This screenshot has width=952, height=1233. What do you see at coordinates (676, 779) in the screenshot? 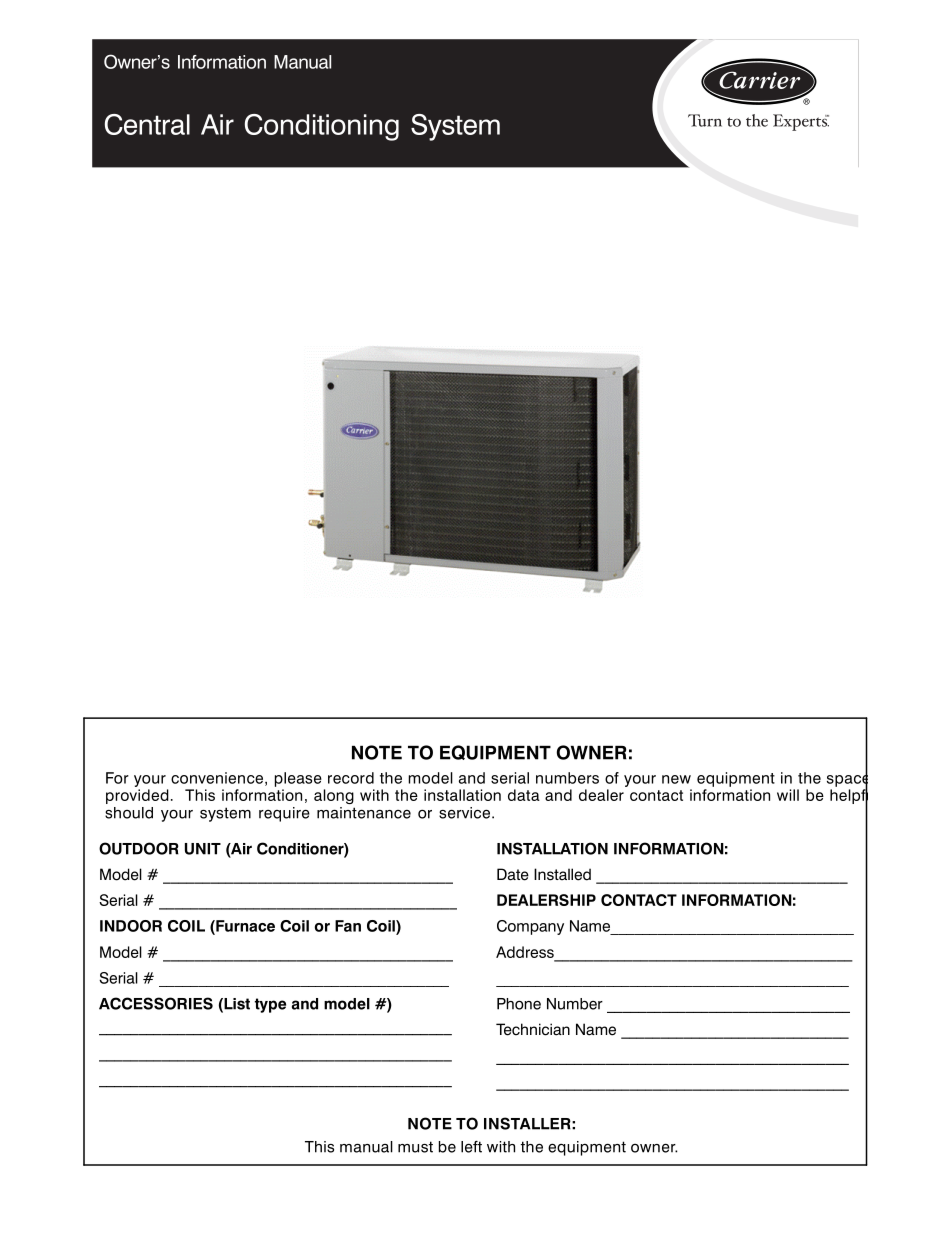
I see `new` at bounding box center [676, 779].
